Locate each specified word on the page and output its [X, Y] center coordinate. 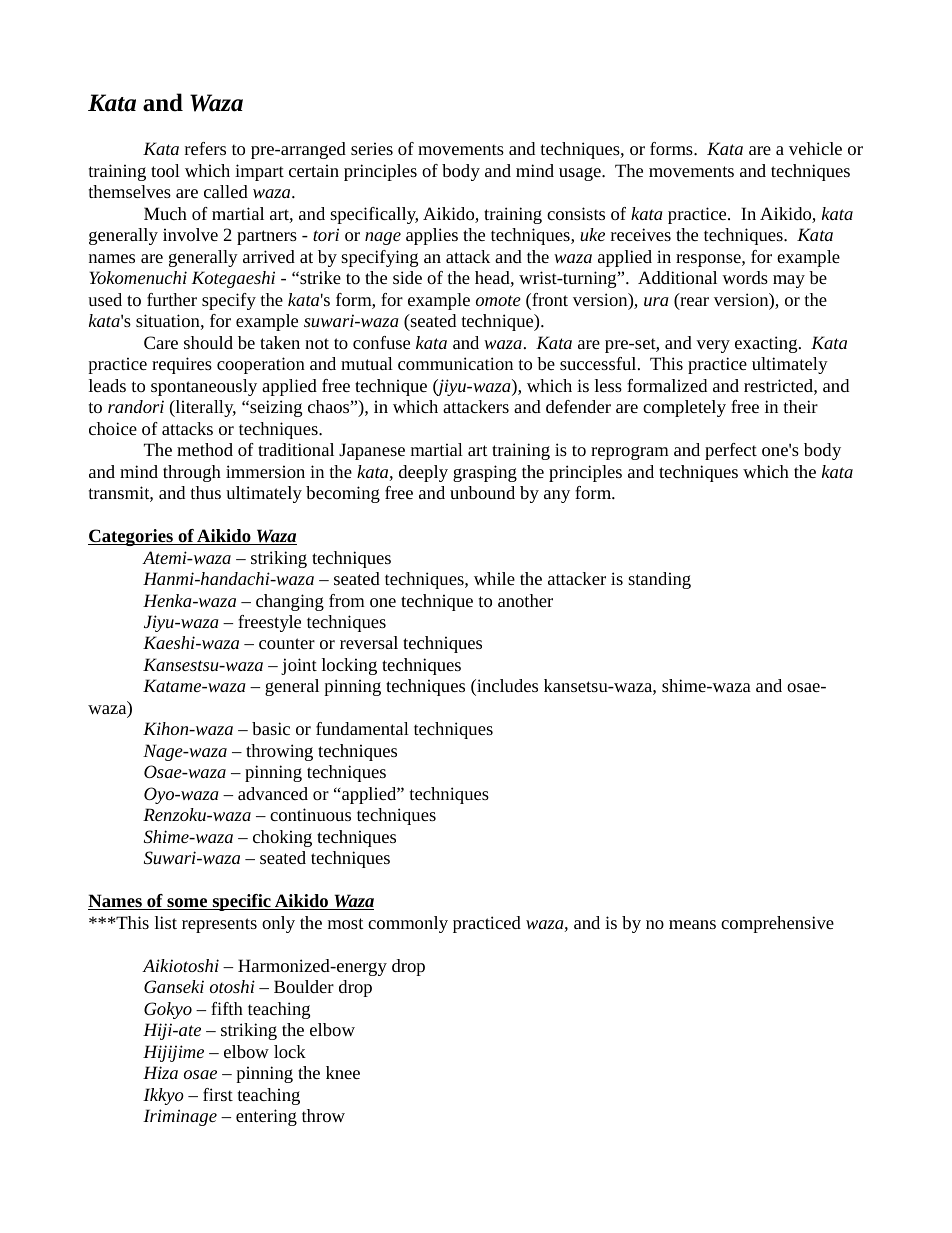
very [713, 346]
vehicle [815, 148]
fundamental [362, 728]
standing [659, 580]
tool [165, 170]
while [494, 578]
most [346, 923]
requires [182, 365]
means [692, 924]
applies [432, 236]
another [525, 600]
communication [455, 363]
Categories [131, 537]
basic [271, 728]
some [187, 904]
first [218, 1094]
